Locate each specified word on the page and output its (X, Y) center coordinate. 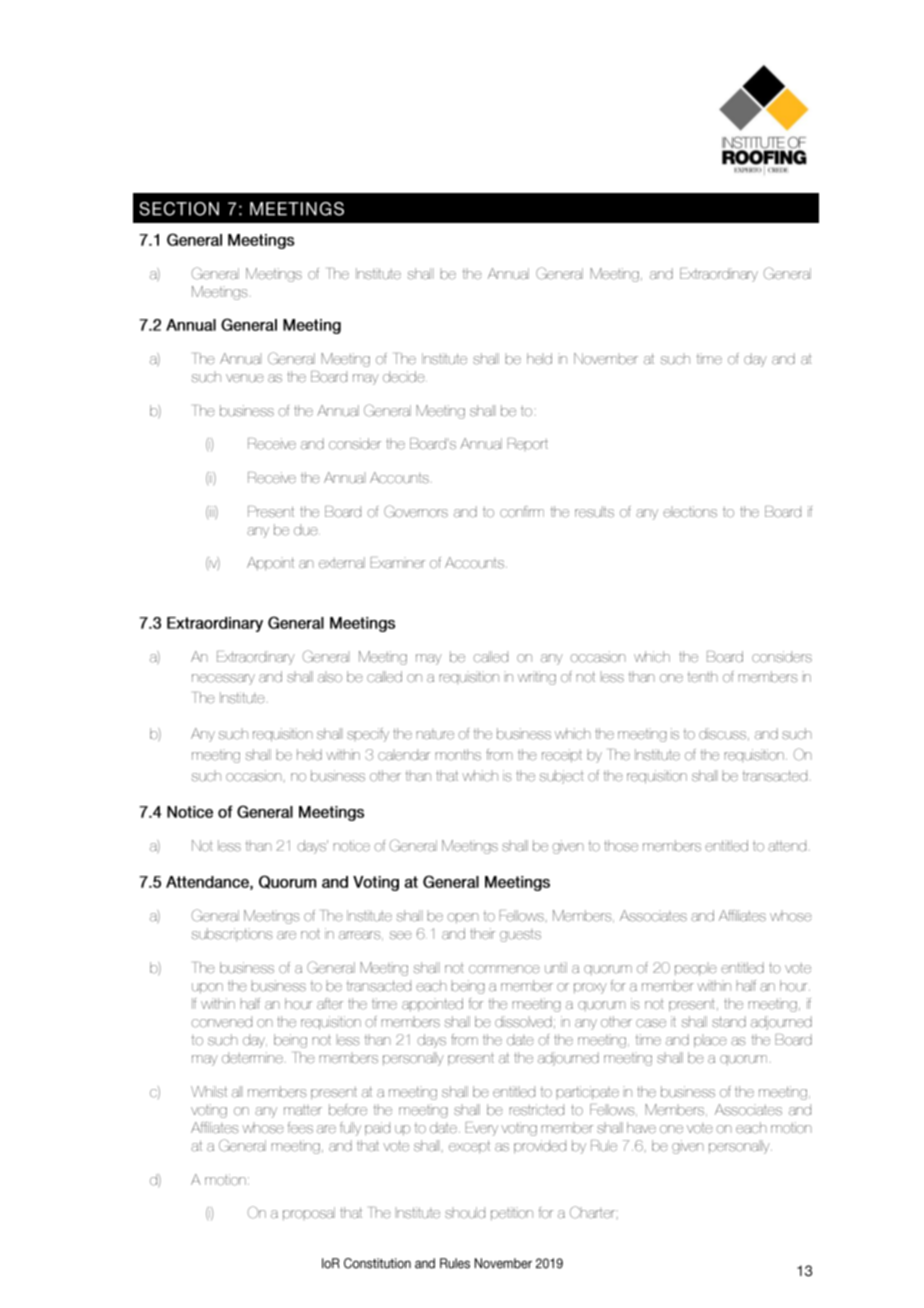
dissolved (523, 1022)
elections (690, 512)
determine (252, 1058)
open (463, 918)
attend (787, 846)
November (606, 359)
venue (245, 378)
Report (527, 444)
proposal (309, 1213)
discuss (722, 734)
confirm (522, 512)
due (307, 530)
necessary (223, 679)
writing (537, 678)
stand (729, 1022)
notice (351, 846)
